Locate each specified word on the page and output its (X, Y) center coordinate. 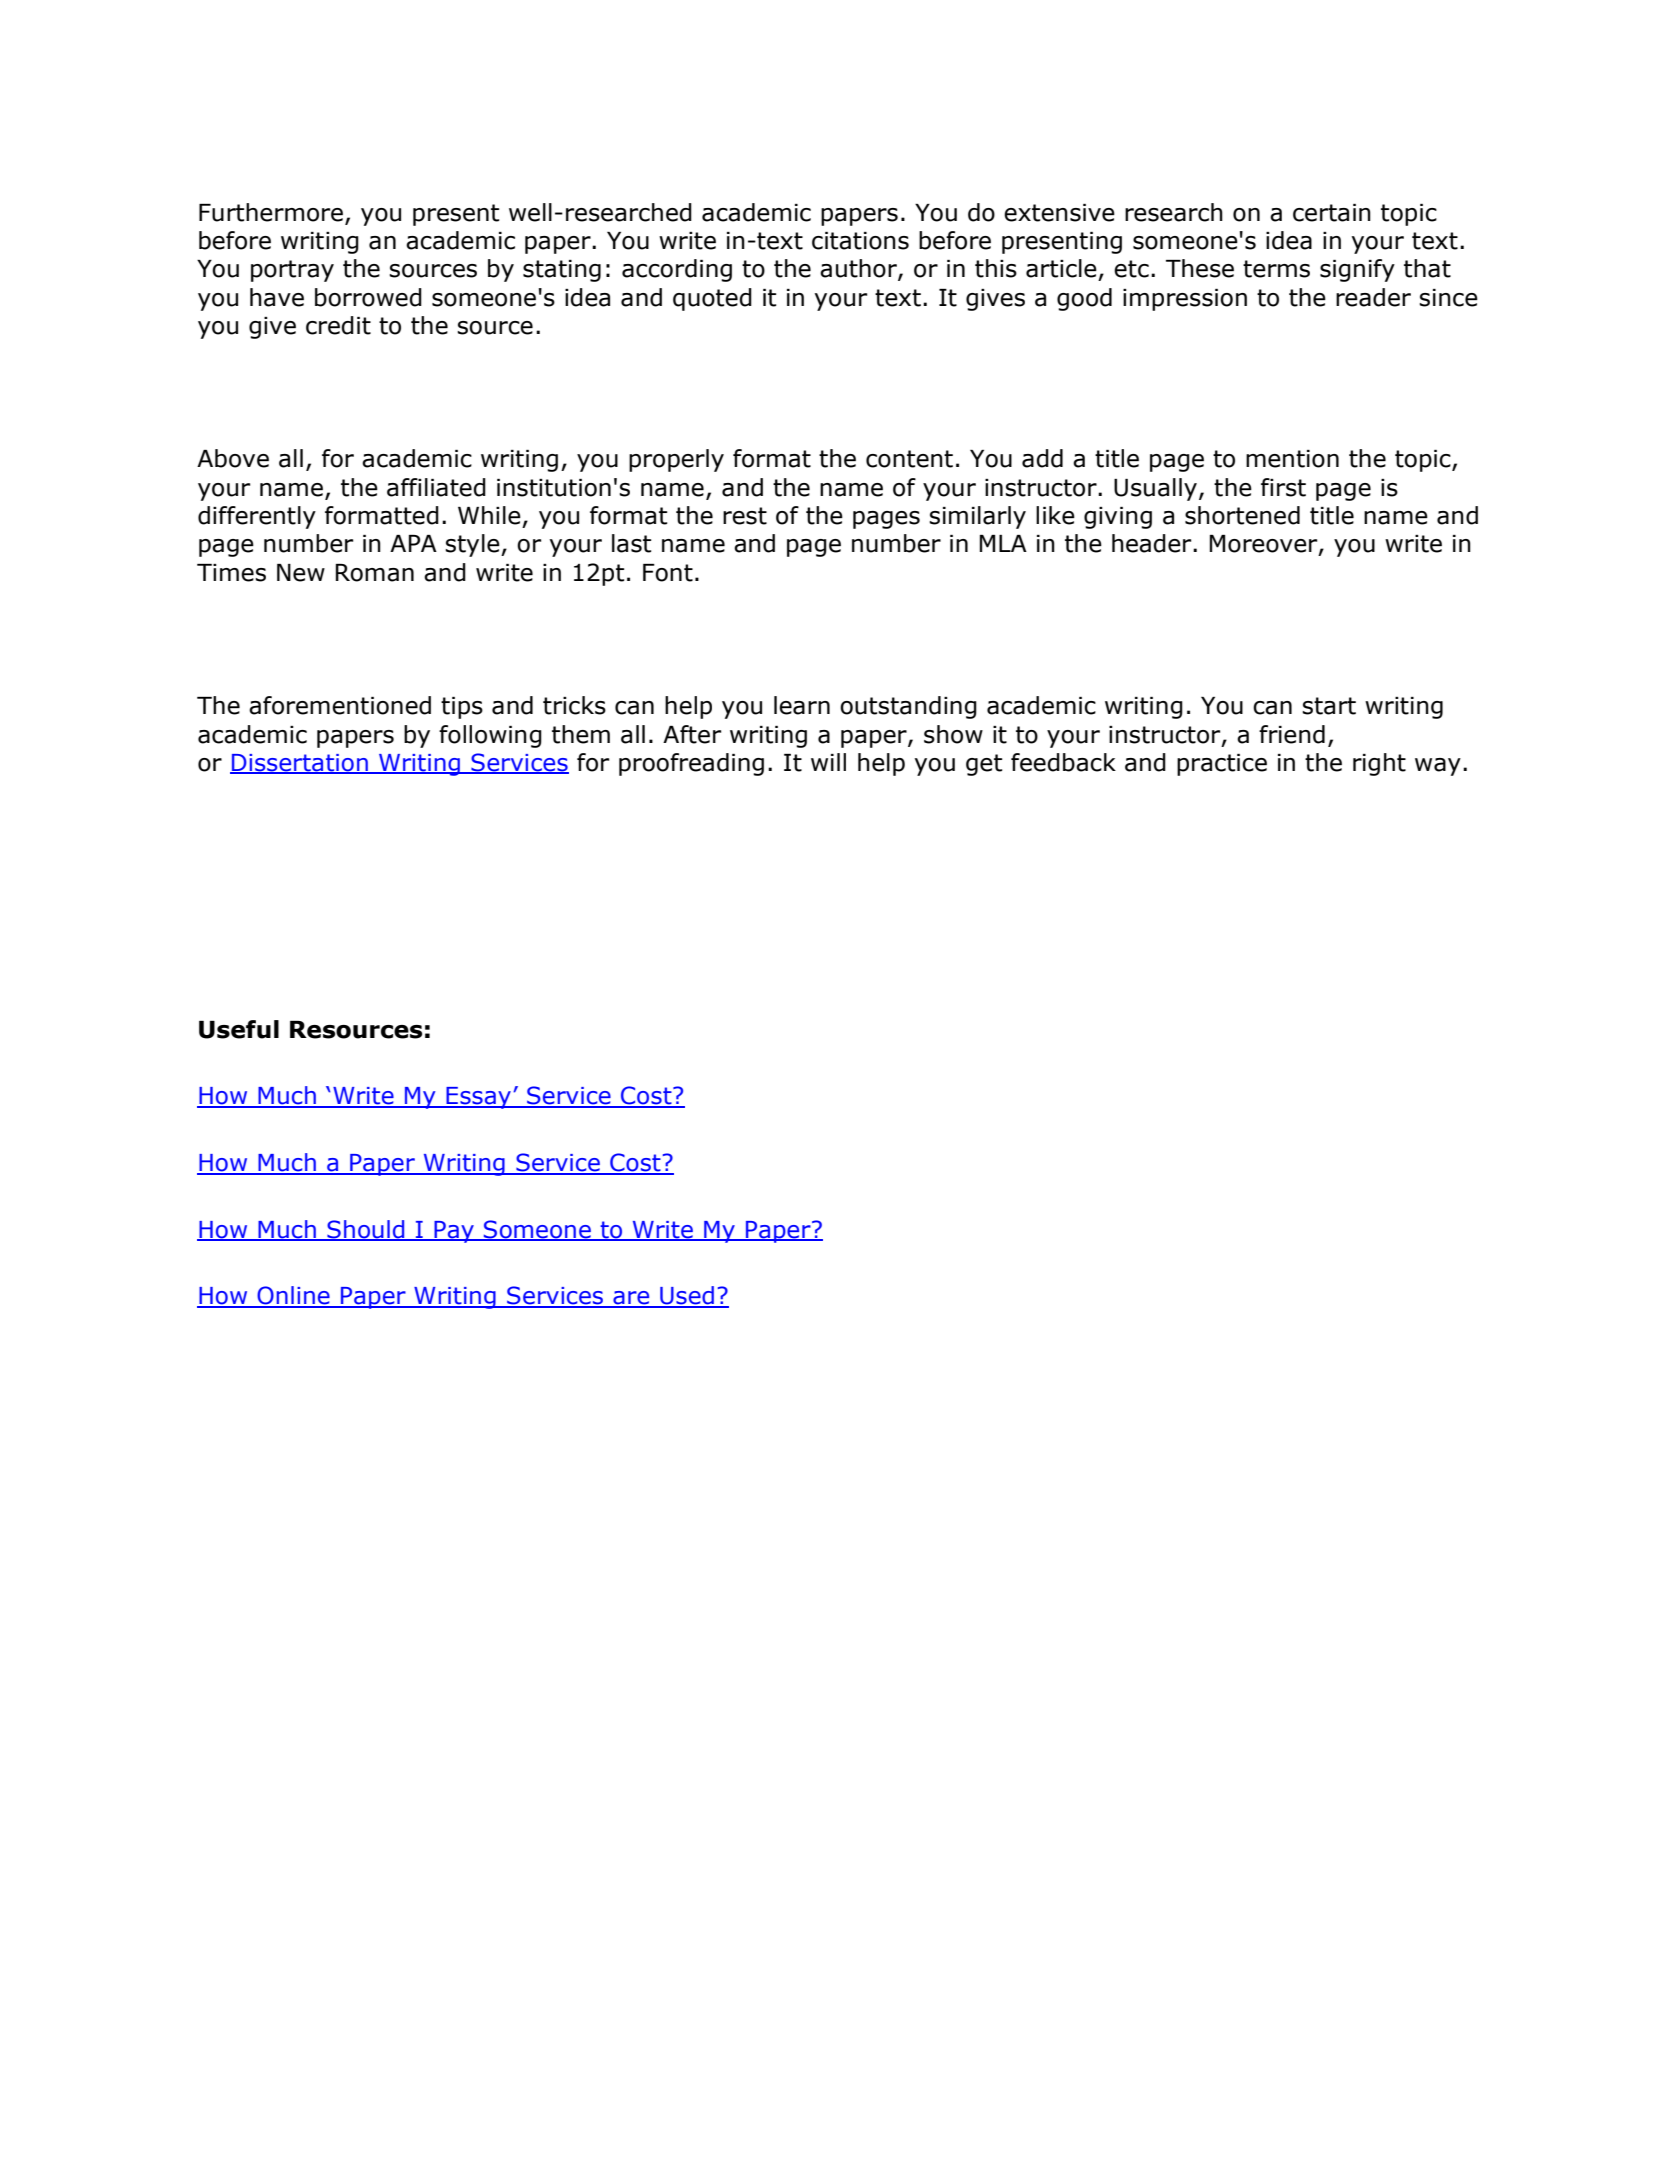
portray (292, 271)
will (828, 762)
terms (1276, 269)
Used (687, 1296)
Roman (375, 573)
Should (366, 1230)
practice (1222, 765)
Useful (239, 1029)
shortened (1242, 515)
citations (860, 241)
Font (668, 573)
